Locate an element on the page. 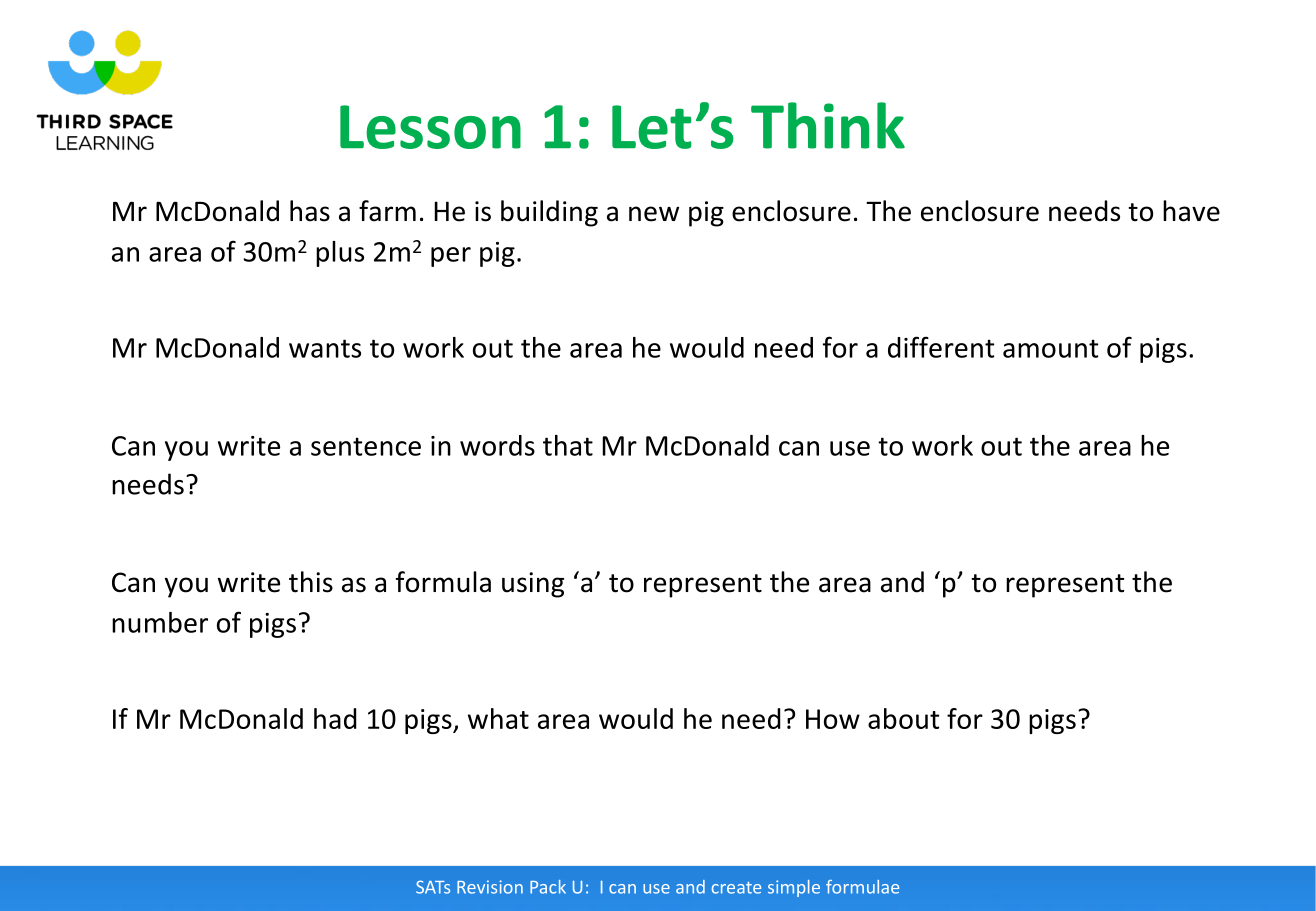 This image has height=911, width=1316. Revision is located at coordinates (490, 887).
